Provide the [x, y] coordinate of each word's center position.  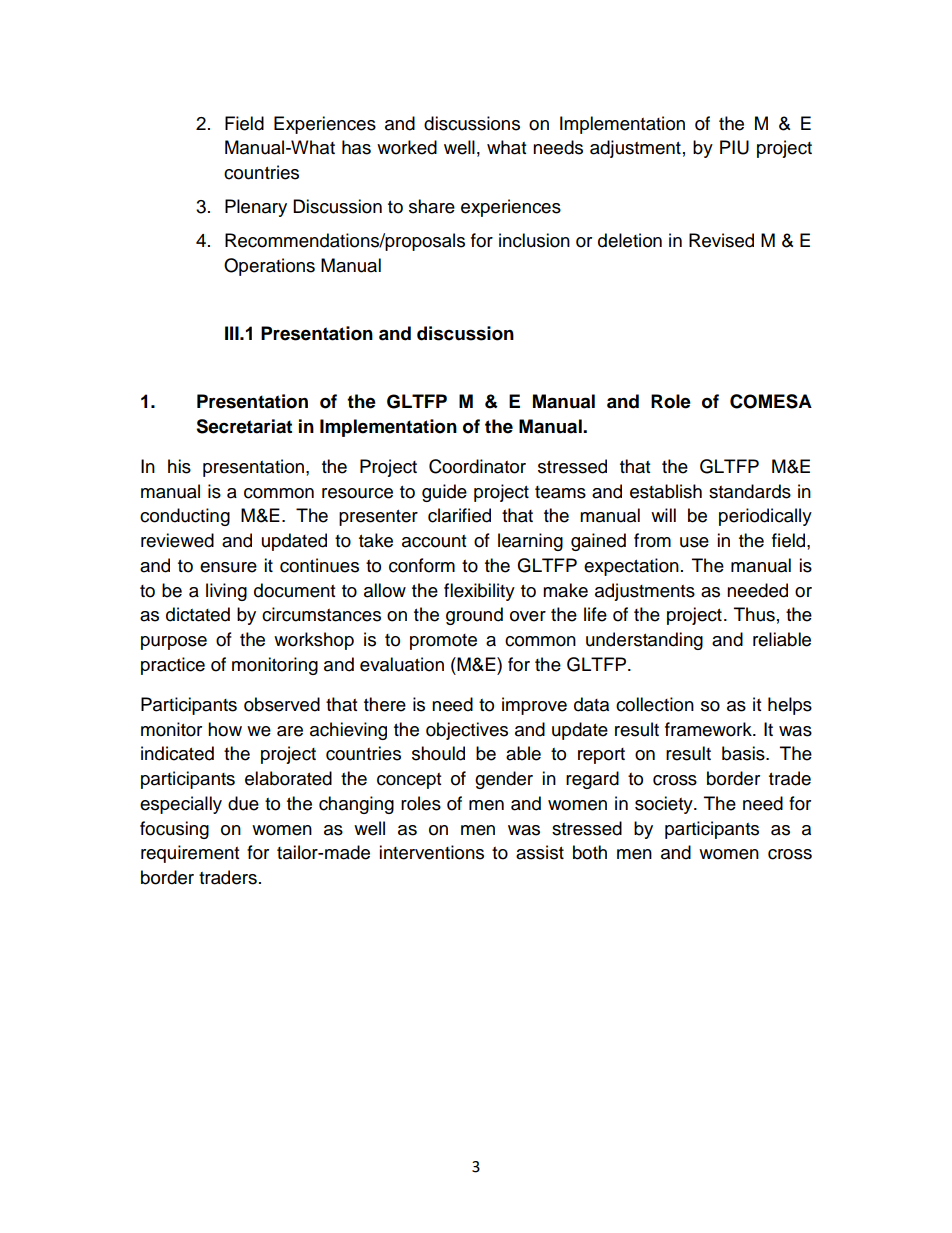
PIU [734, 147]
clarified [459, 515]
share [432, 206]
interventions [431, 852]
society [665, 805]
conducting [185, 517]
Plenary [256, 208]
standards [750, 491]
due [243, 803]
